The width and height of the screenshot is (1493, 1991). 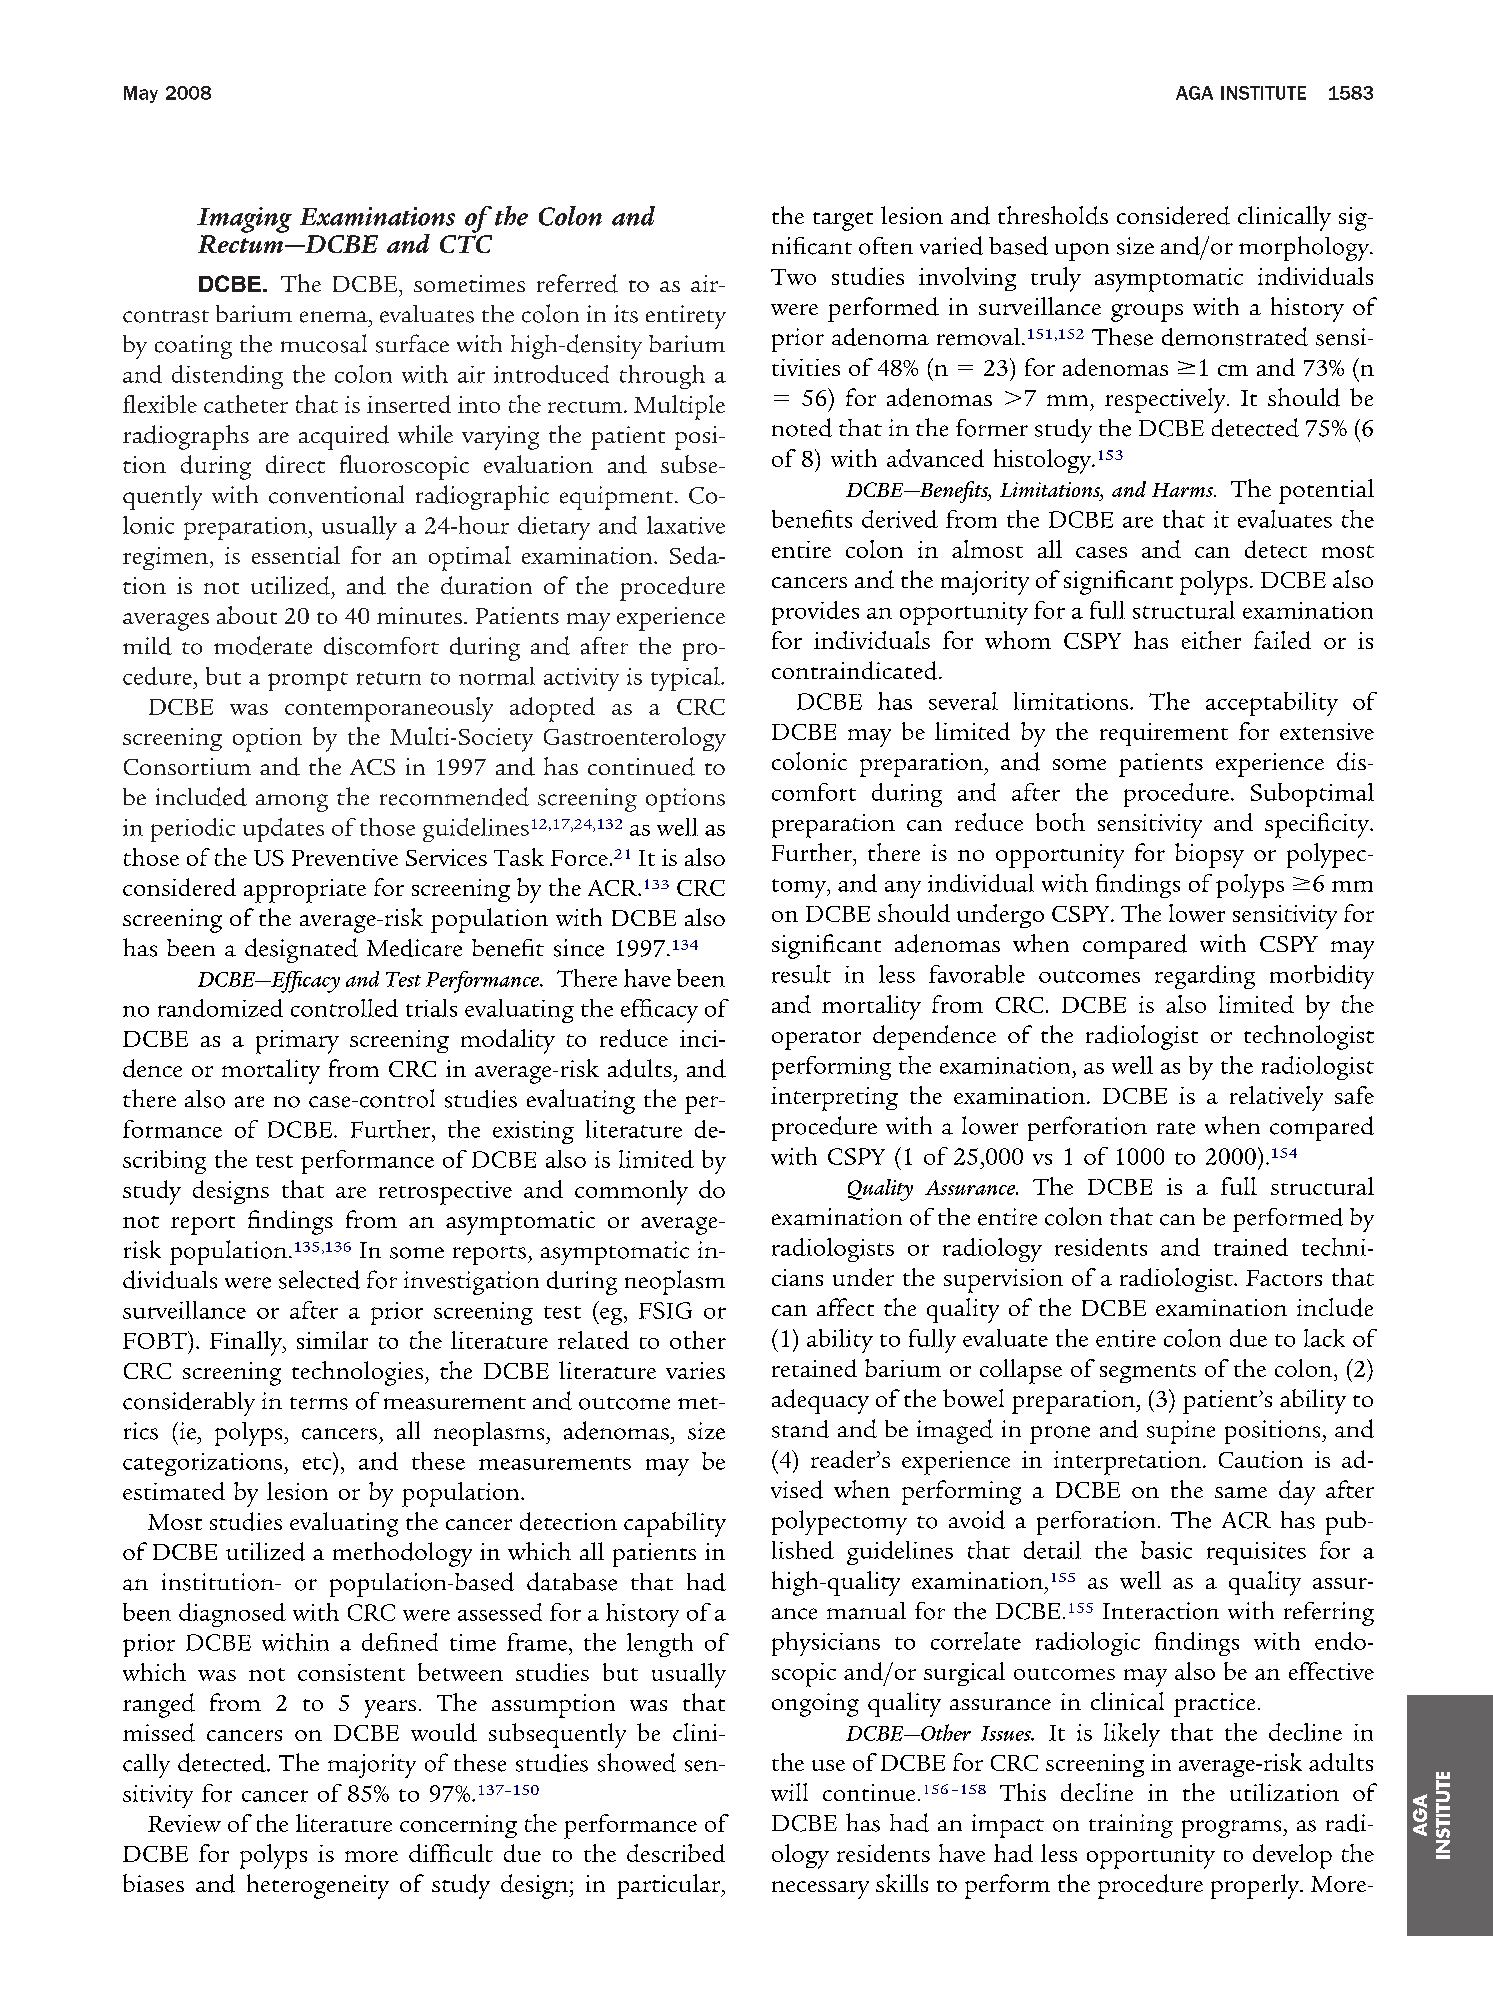 What do you see at coordinates (244, 220) in the screenshot?
I see `Imaging` at bounding box center [244, 220].
